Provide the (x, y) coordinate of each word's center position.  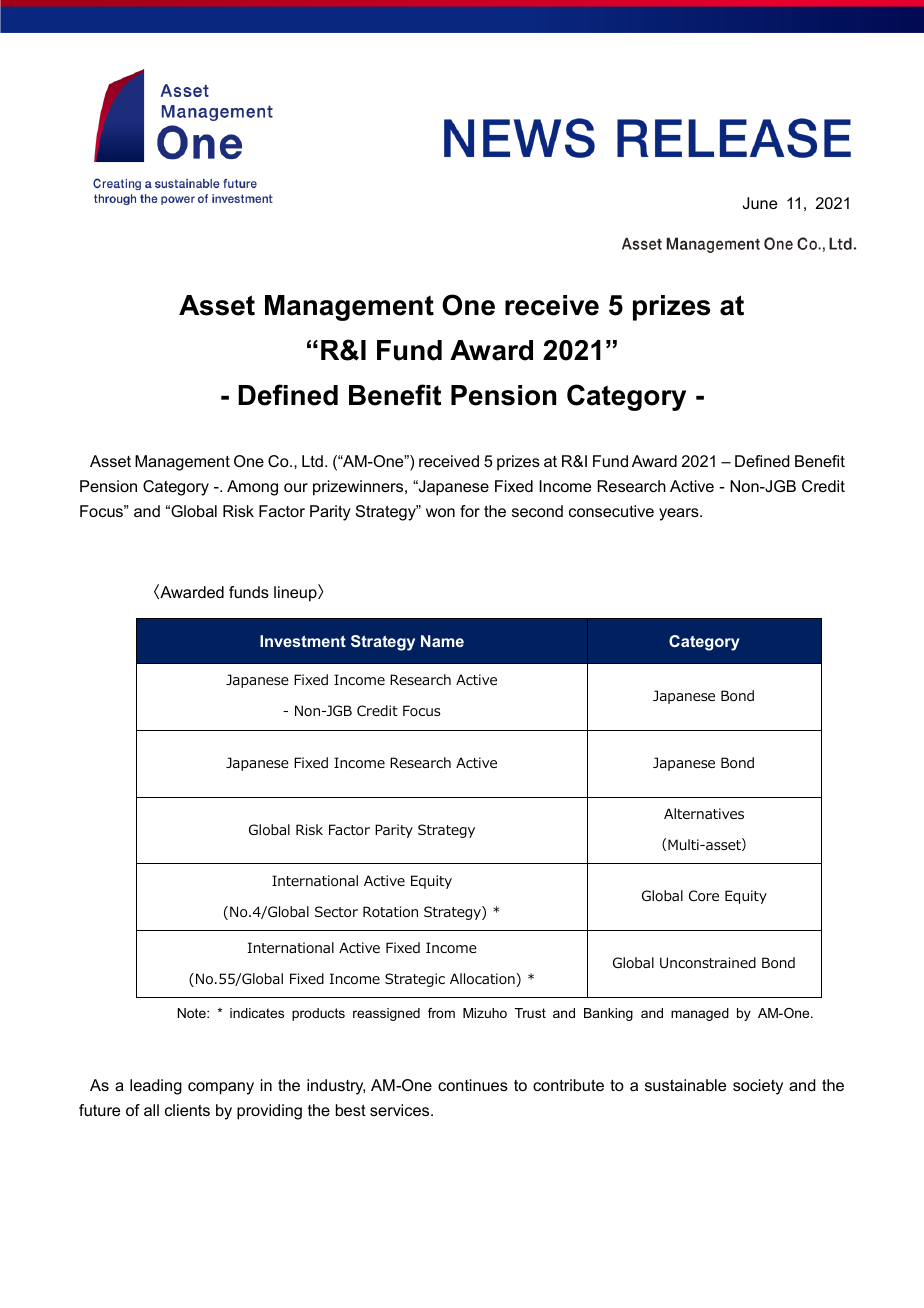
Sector (336, 912)
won (440, 512)
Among (252, 488)
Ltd (312, 461)
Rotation (390, 912)
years (680, 514)
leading (156, 1087)
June (760, 203)
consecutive (611, 511)
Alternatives (704, 813)
